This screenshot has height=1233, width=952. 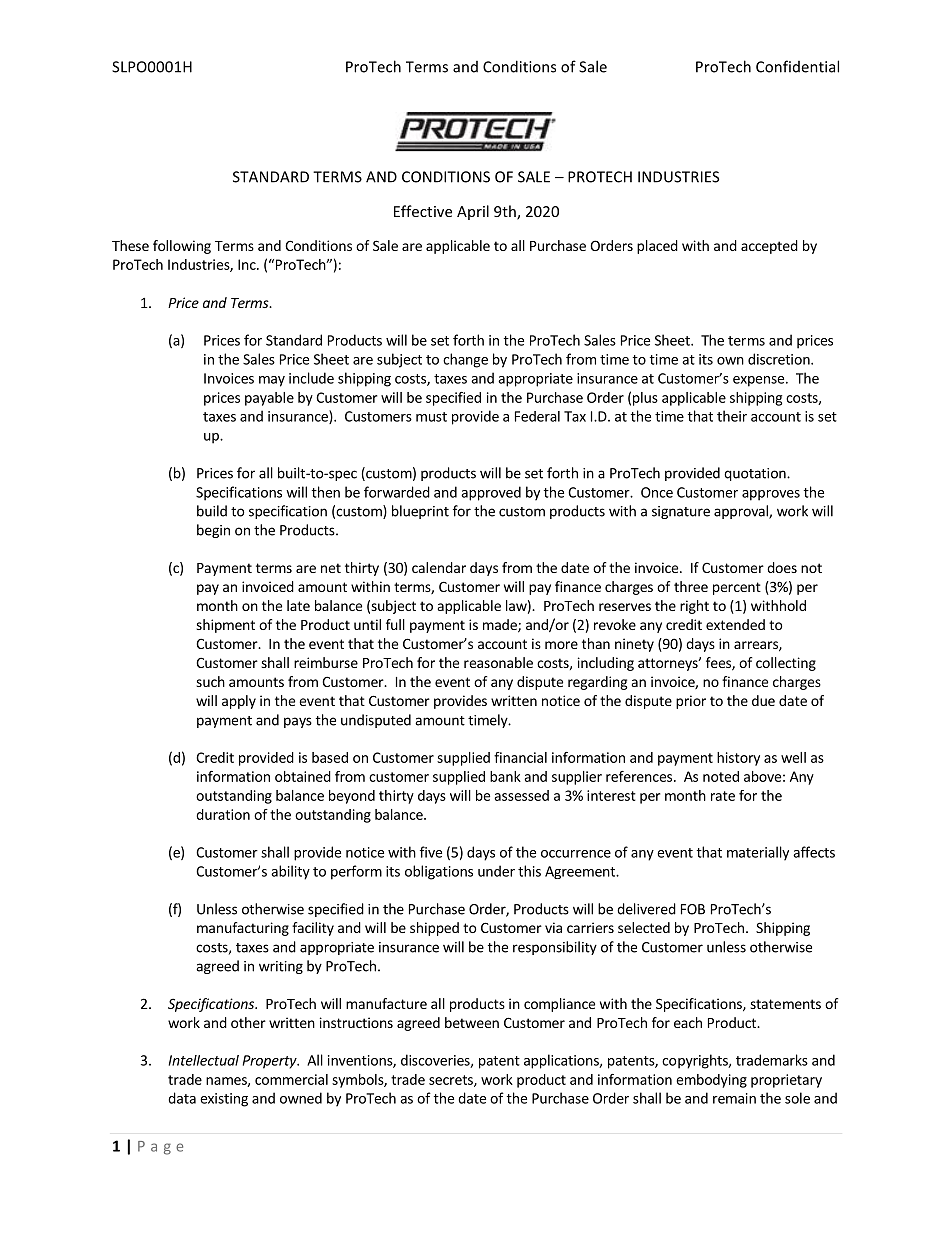 What do you see at coordinates (204, 1060) in the screenshot?
I see `Intellectual` at bounding box center [204, 1060].
